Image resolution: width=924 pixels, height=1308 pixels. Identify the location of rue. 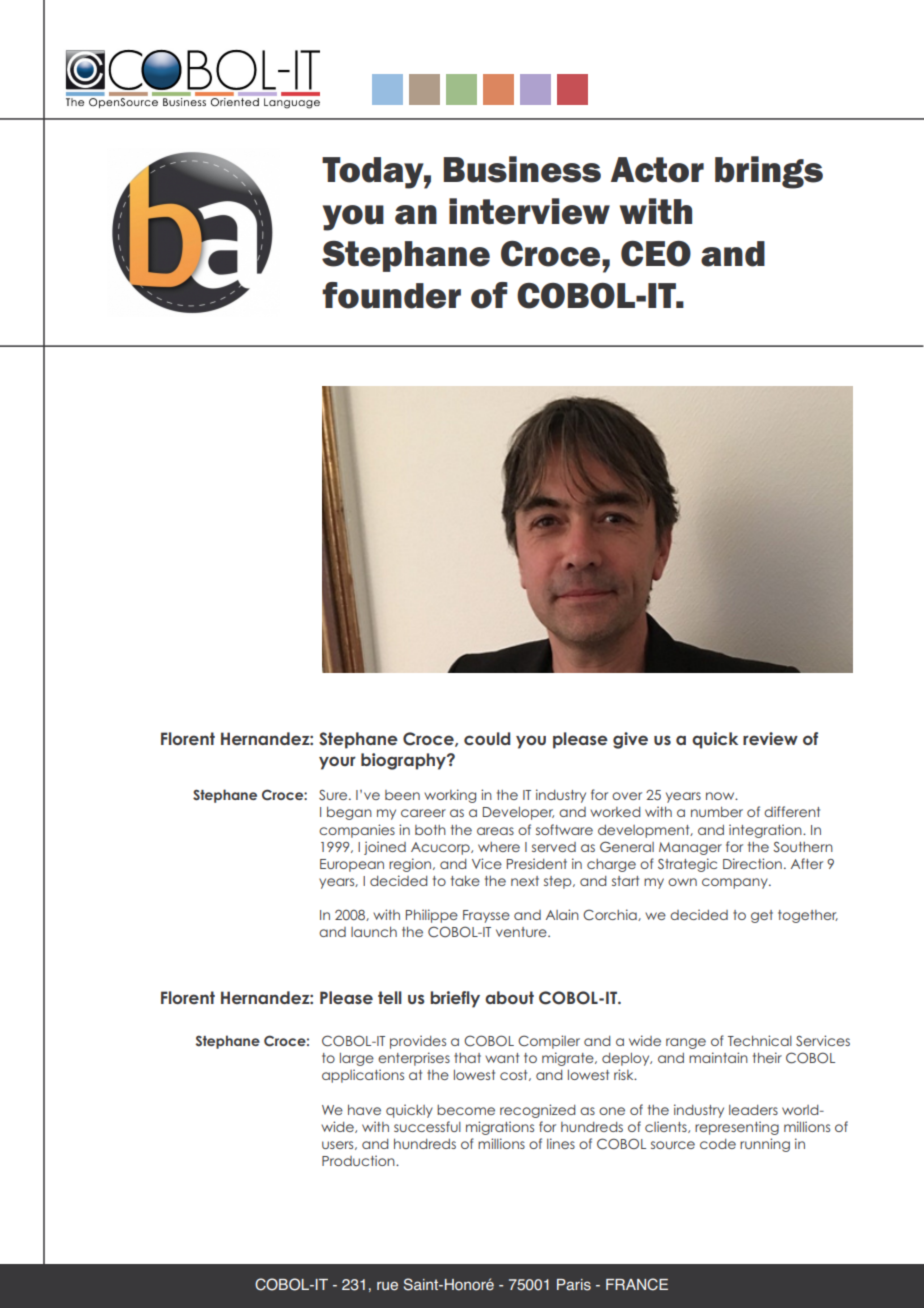
(387, 1286).
